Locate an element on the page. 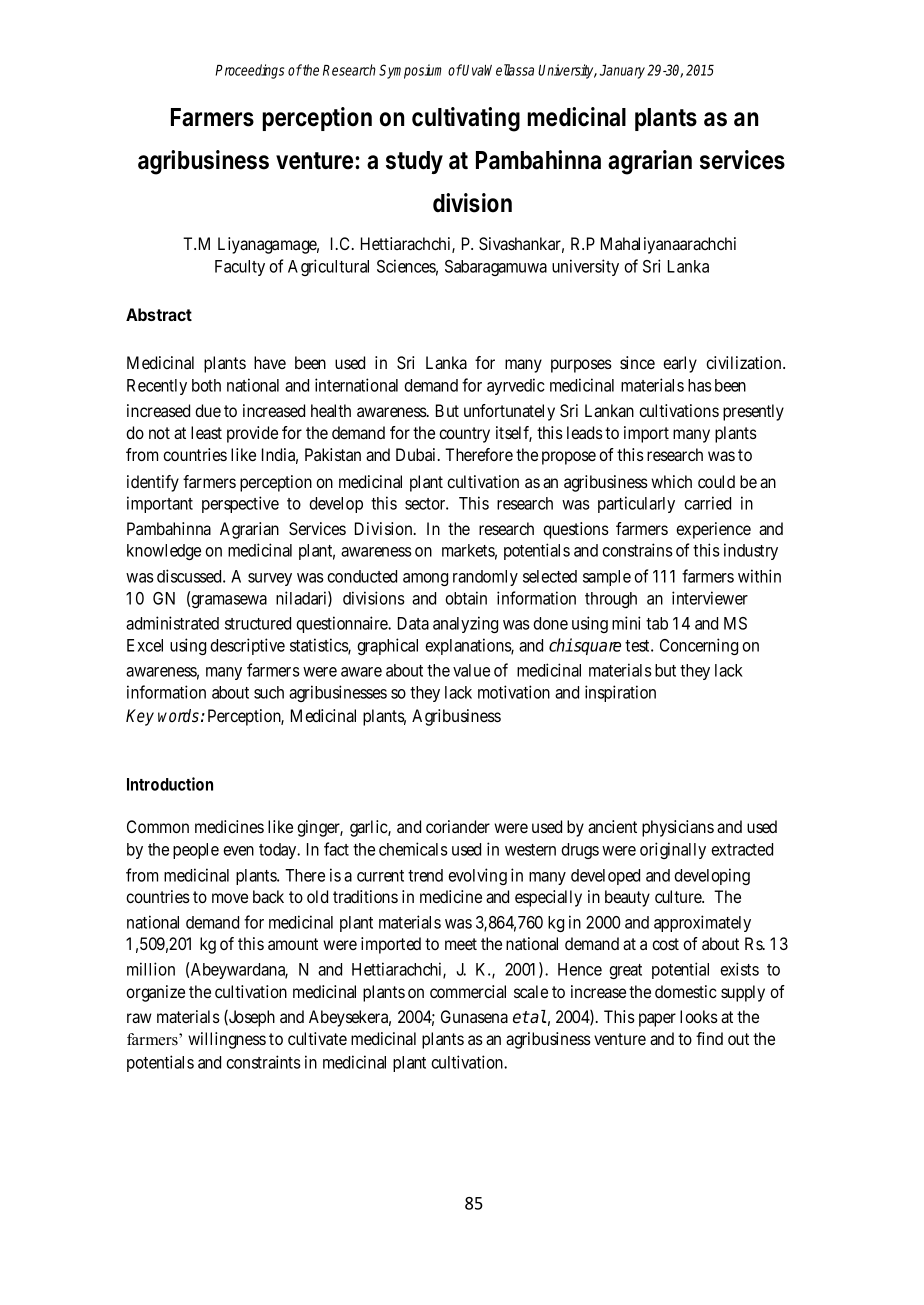 The image size is (924, 1305). Proceedings is located at coordinates (250, 71).
